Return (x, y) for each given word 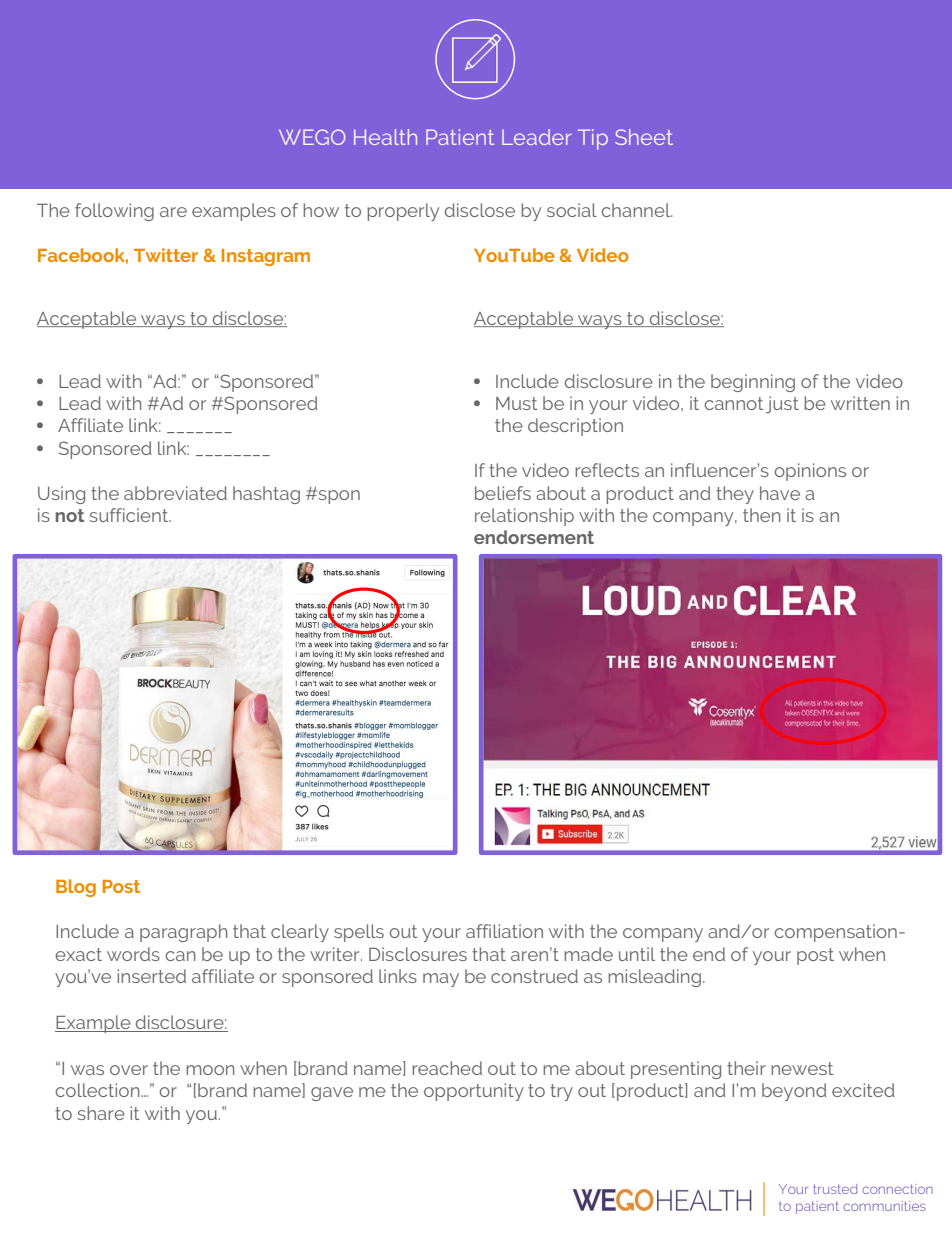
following (114, 212)
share (101, 1113)
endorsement (534, 537)
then (762, 515)
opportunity (474, 1092)
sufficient (130, 515)
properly (403, 212)
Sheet (644, 137)
